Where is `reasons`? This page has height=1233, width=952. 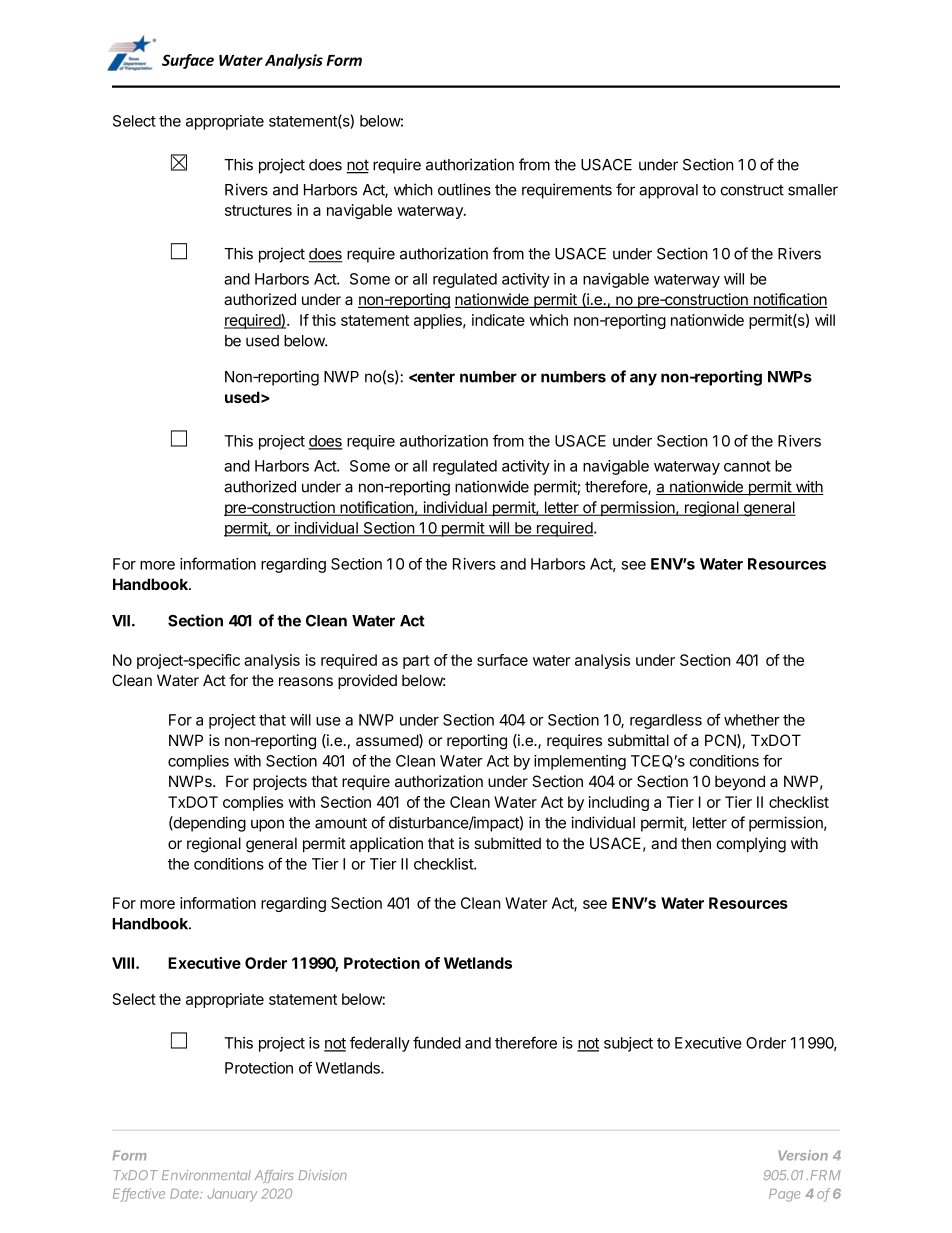
reasons is located at coordinates (306, 681).
